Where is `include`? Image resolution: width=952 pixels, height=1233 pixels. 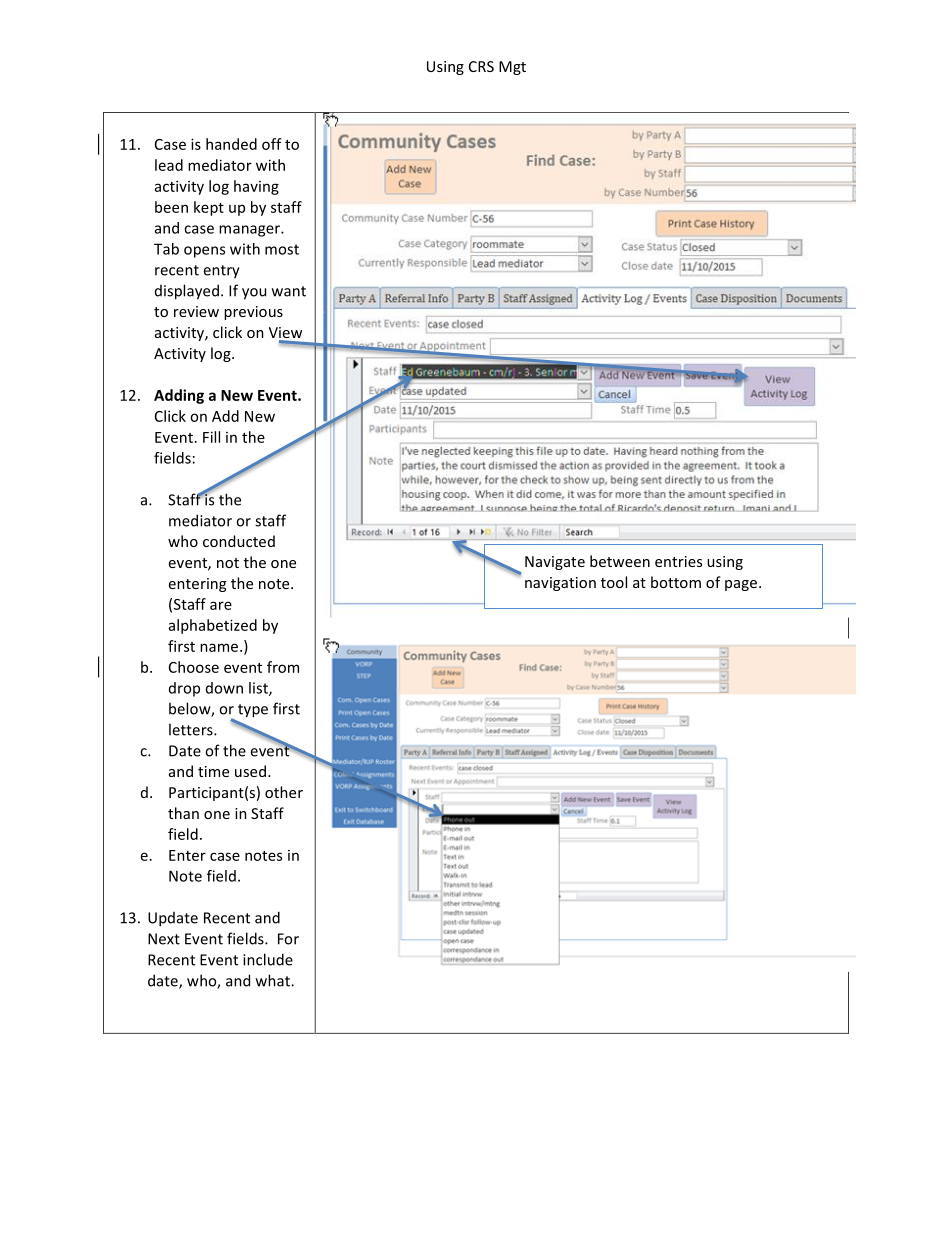 include is located at coordinates (268, 959).
